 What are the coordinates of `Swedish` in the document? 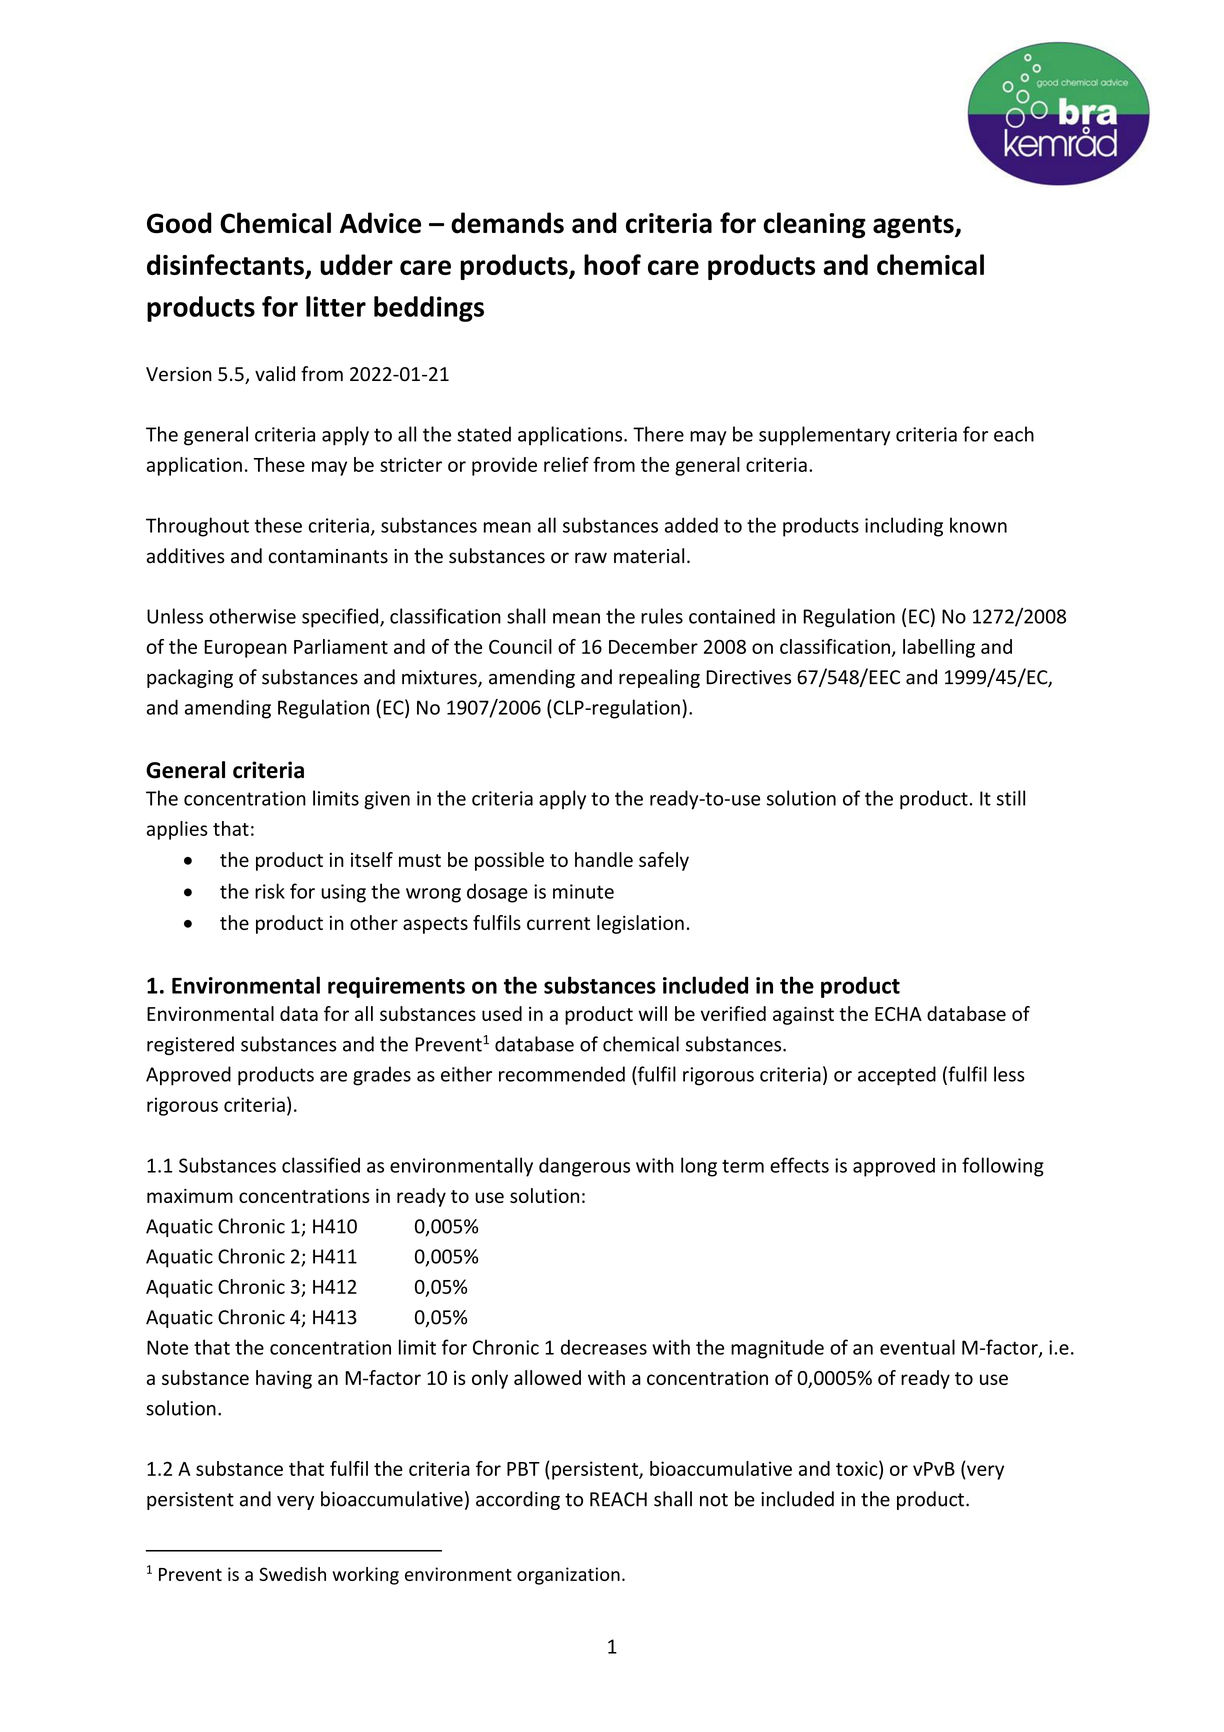 It's located at (292, 1574).
